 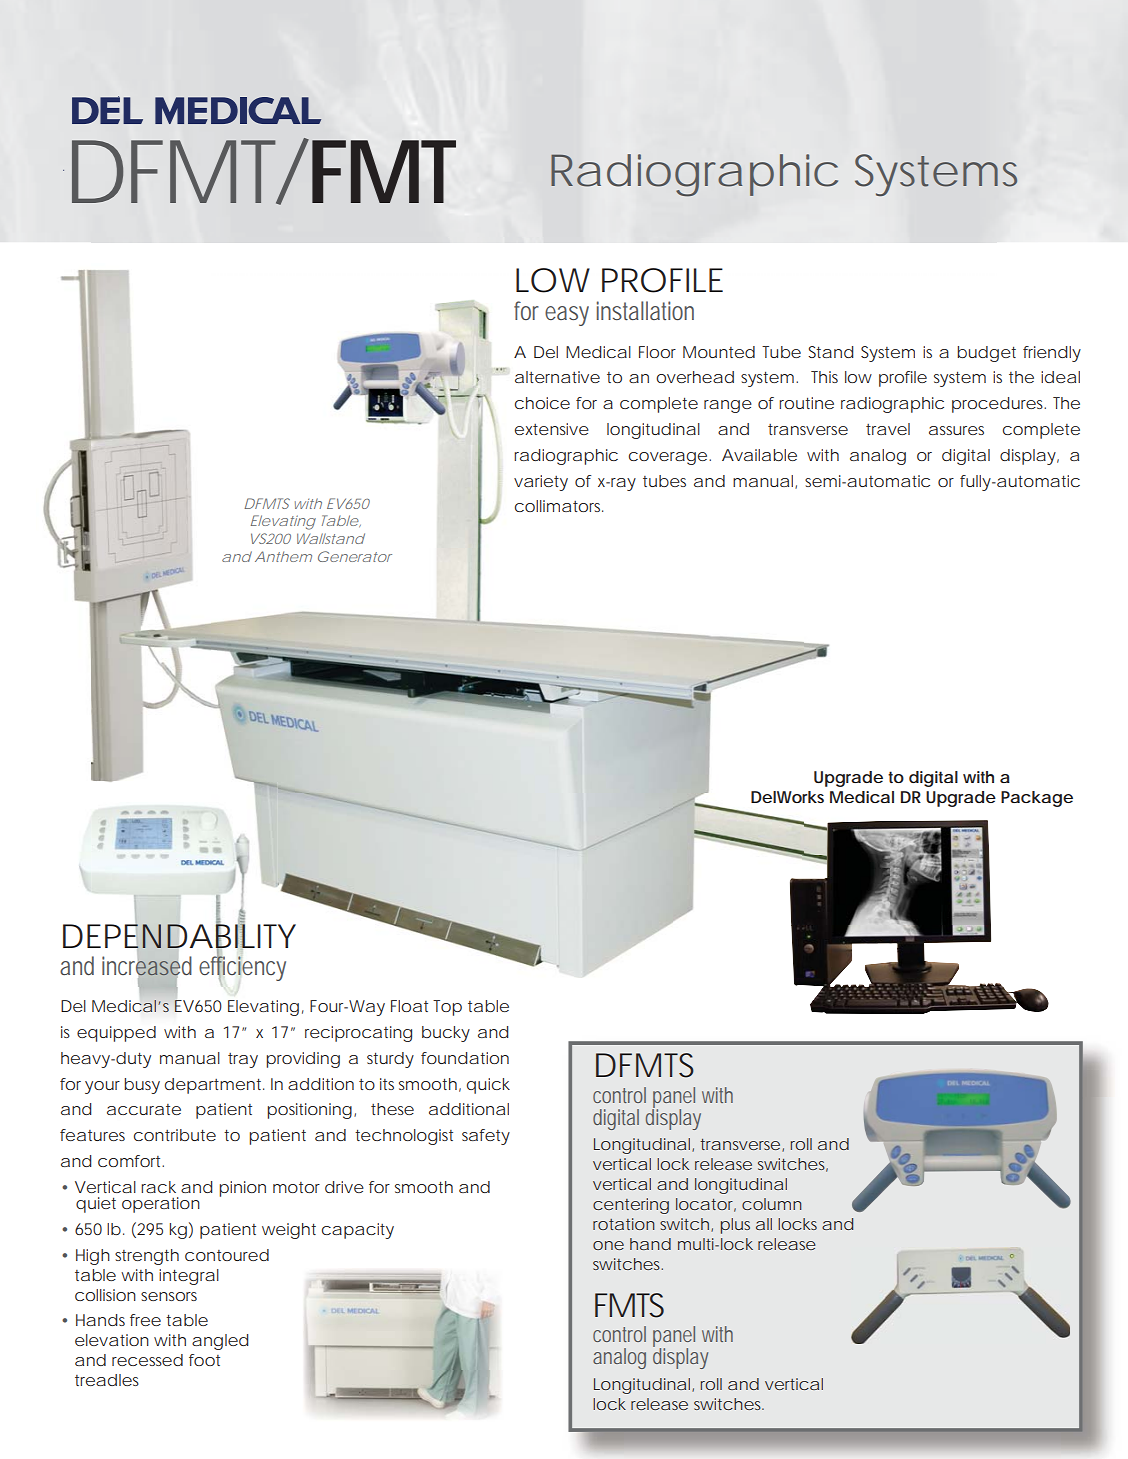 I want to click on Package, so click(x=1037, y=799).
